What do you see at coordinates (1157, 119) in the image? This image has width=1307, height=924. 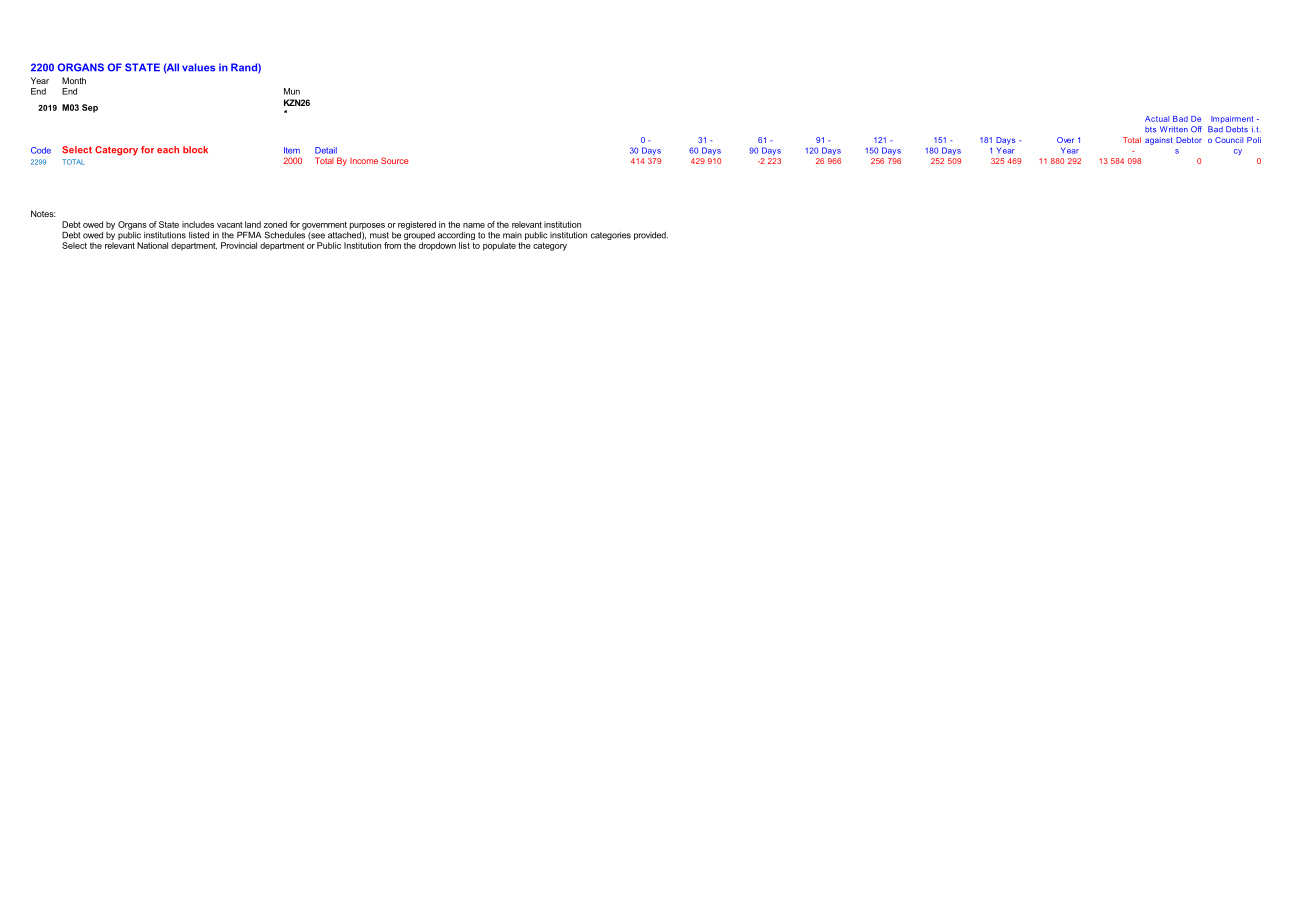 I see `Actual` at bounding box center [1157, 119].
